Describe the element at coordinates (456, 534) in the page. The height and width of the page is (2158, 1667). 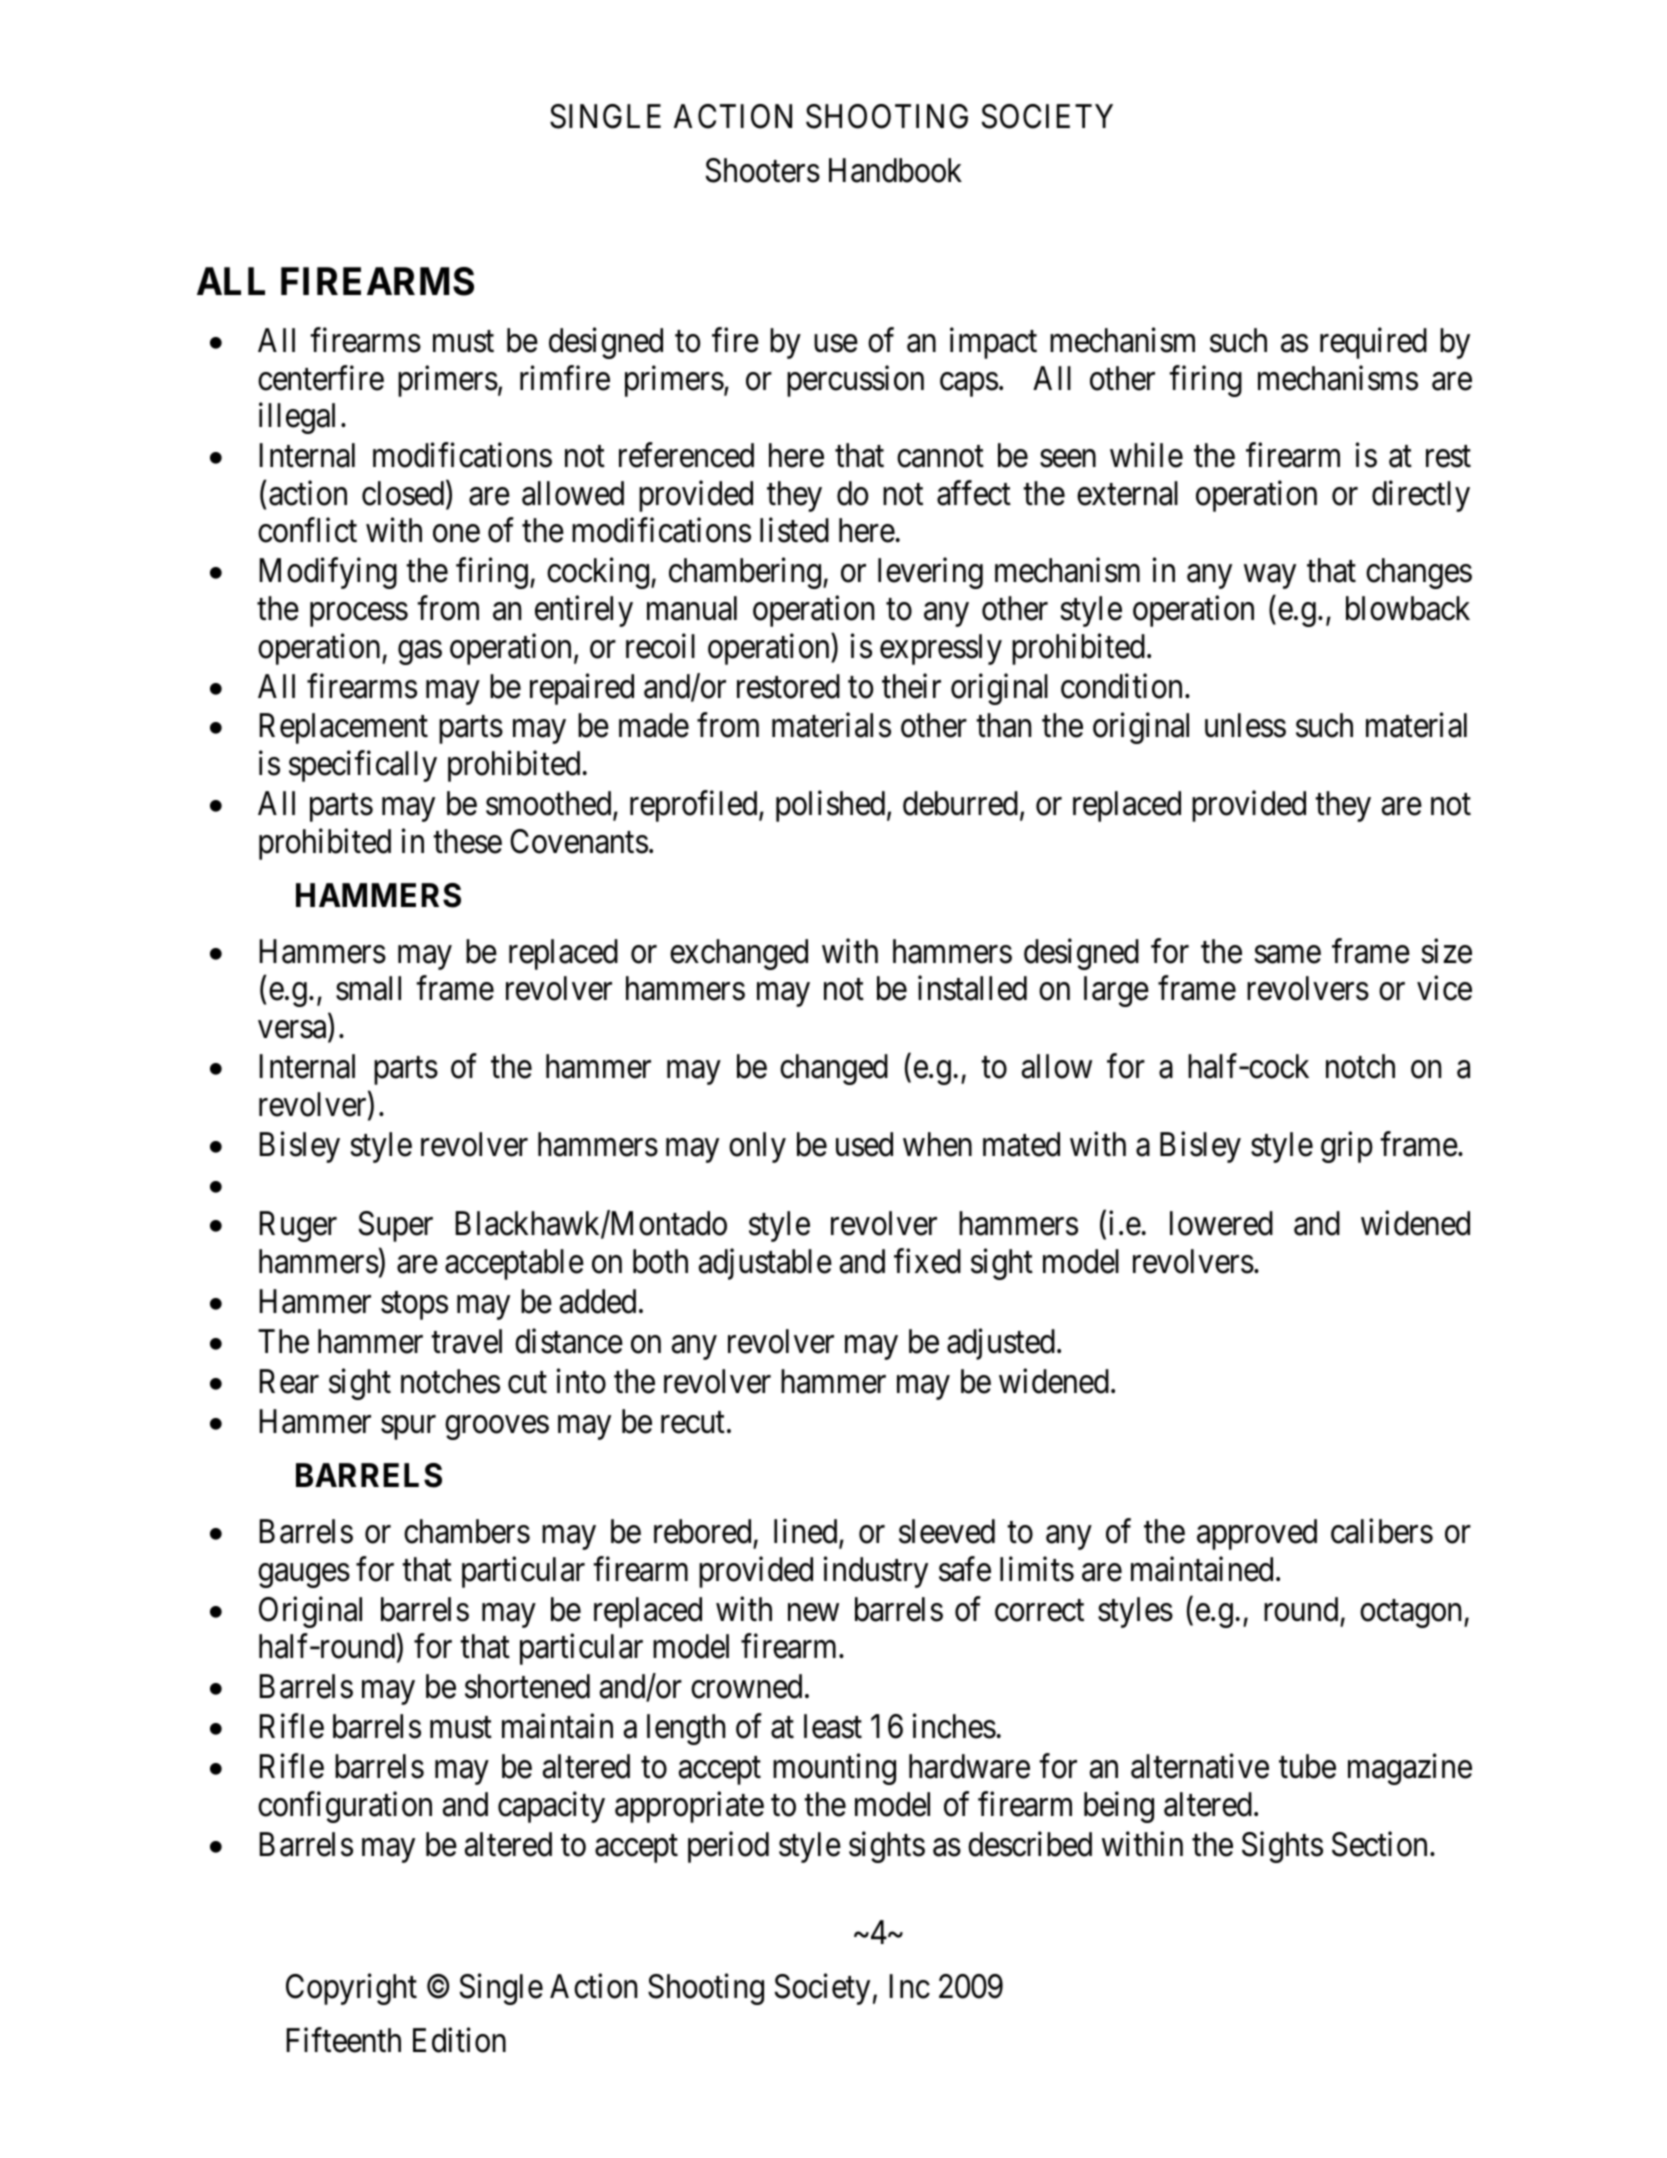
I see `one` at that location.
